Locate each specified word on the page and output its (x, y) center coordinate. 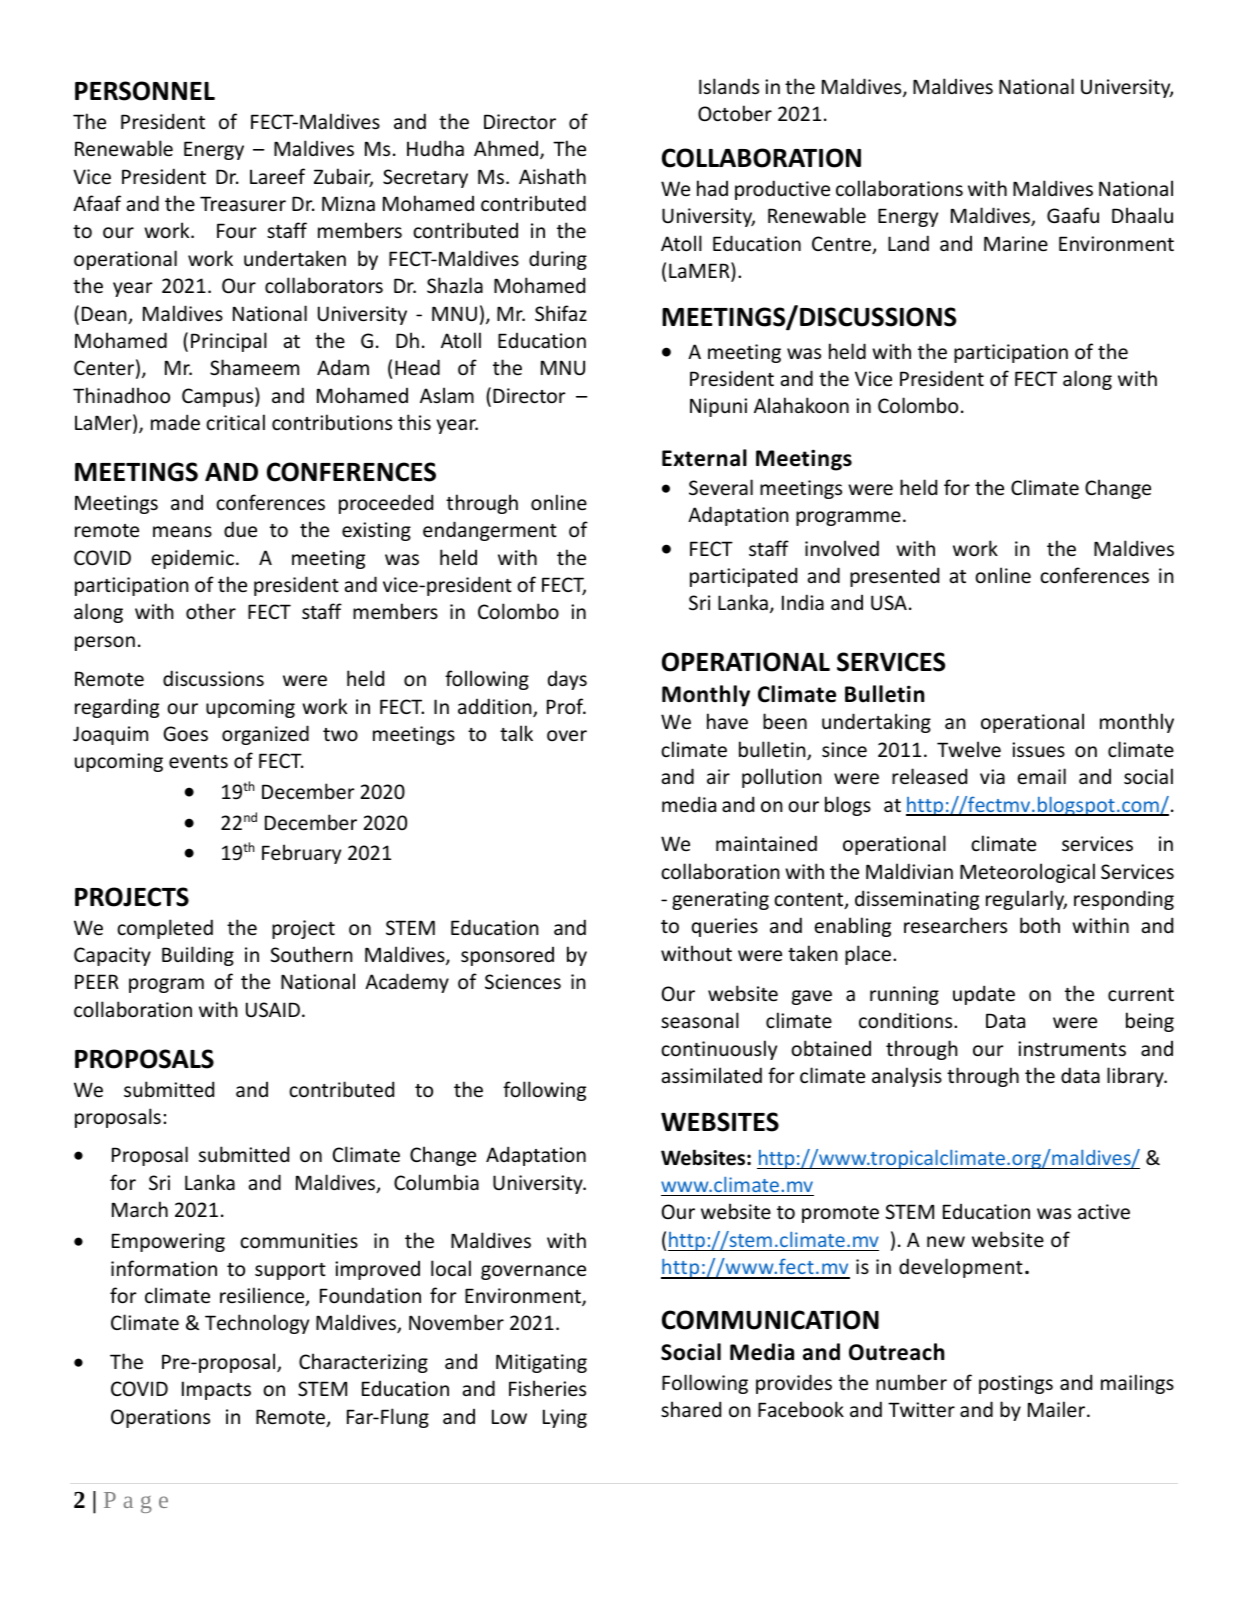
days (567, 680)
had (712, 188)
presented (894, 577)
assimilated (712, 1075)
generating (720, 900)
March (140, 1209)
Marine (1016, 244)
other (211, 611)
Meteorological (1027, 873)
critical (235, 422)
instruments (1072, 1049)
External (704, 458)
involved (842, 548)
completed (165, 929)
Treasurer (243, 204)
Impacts (216, 1390)
